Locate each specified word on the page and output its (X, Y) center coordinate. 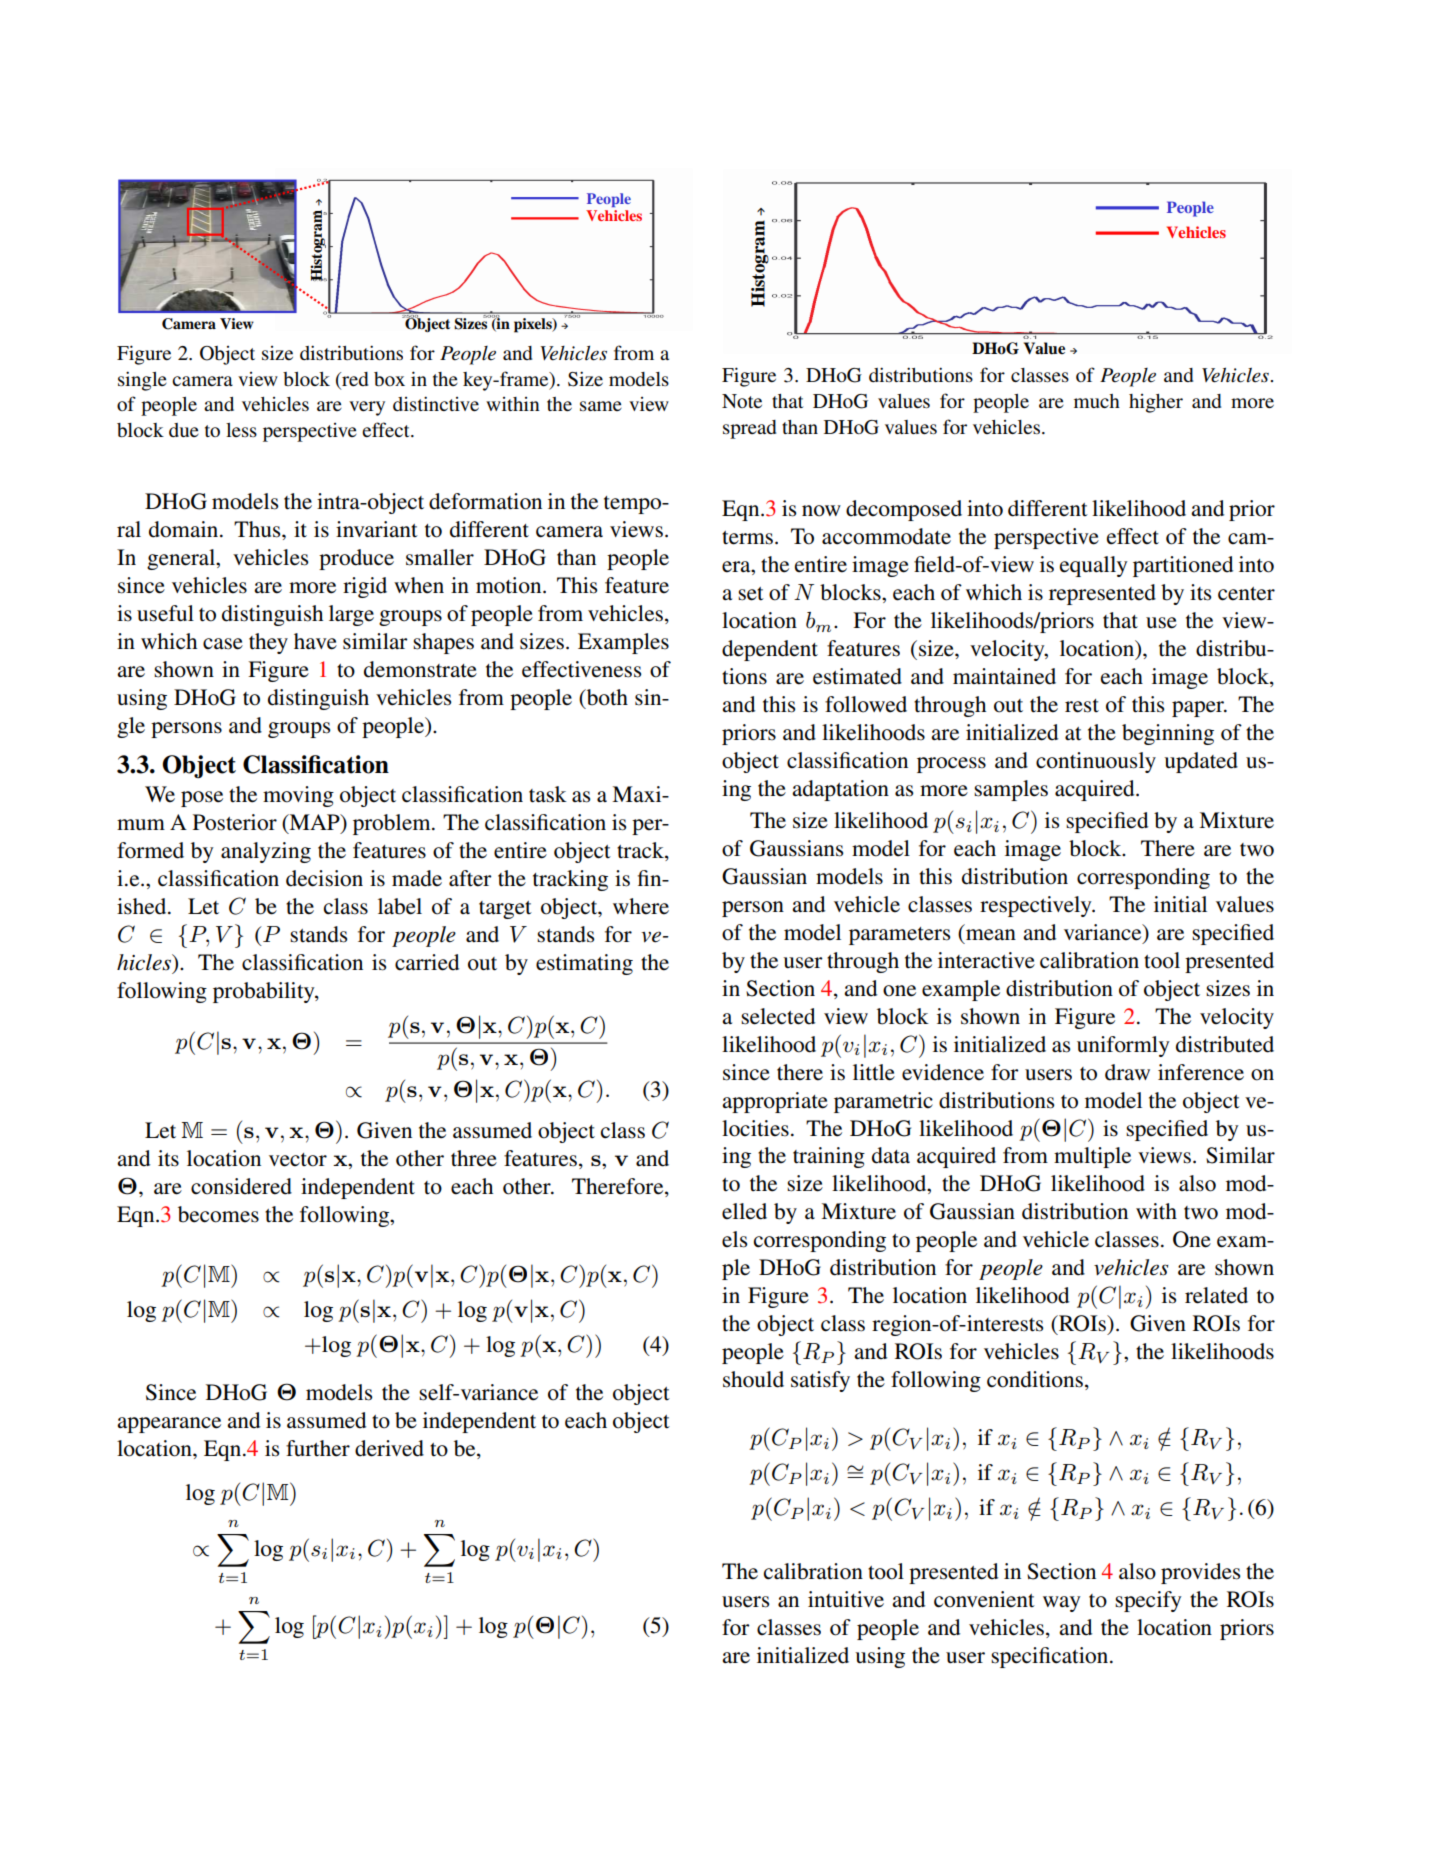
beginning (1168, 734)
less (241, 430)
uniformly (1123, 1046)
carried (427, 962)
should (753, 1379)
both (606, 698)
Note (742, 401)
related (1216, 1295)
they (268, 643)
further (318, 1448)
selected (778, 1016)
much (1097, 401)
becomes (218, 1214)
